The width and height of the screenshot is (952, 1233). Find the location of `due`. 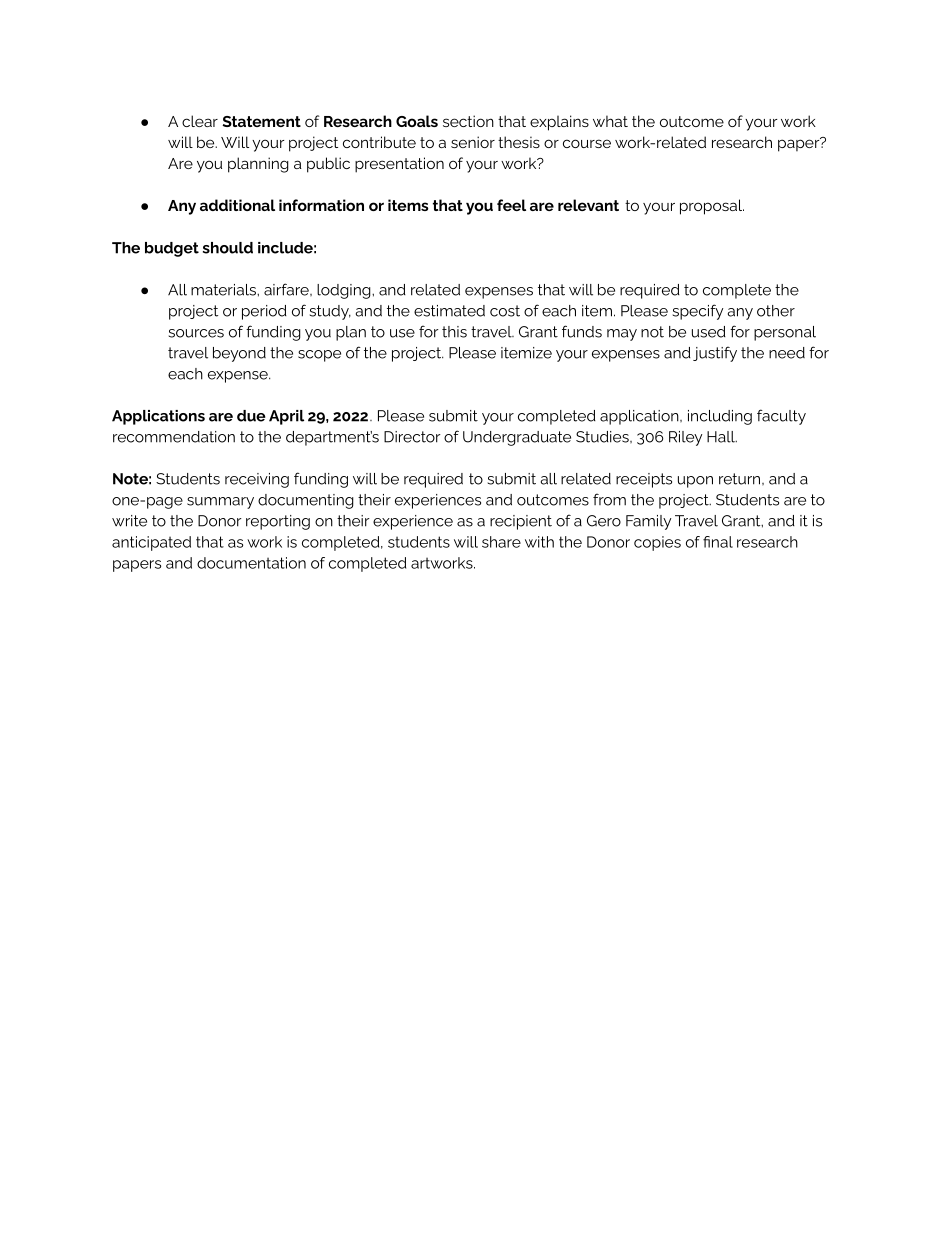

due is located at coordinates (251, 416).
